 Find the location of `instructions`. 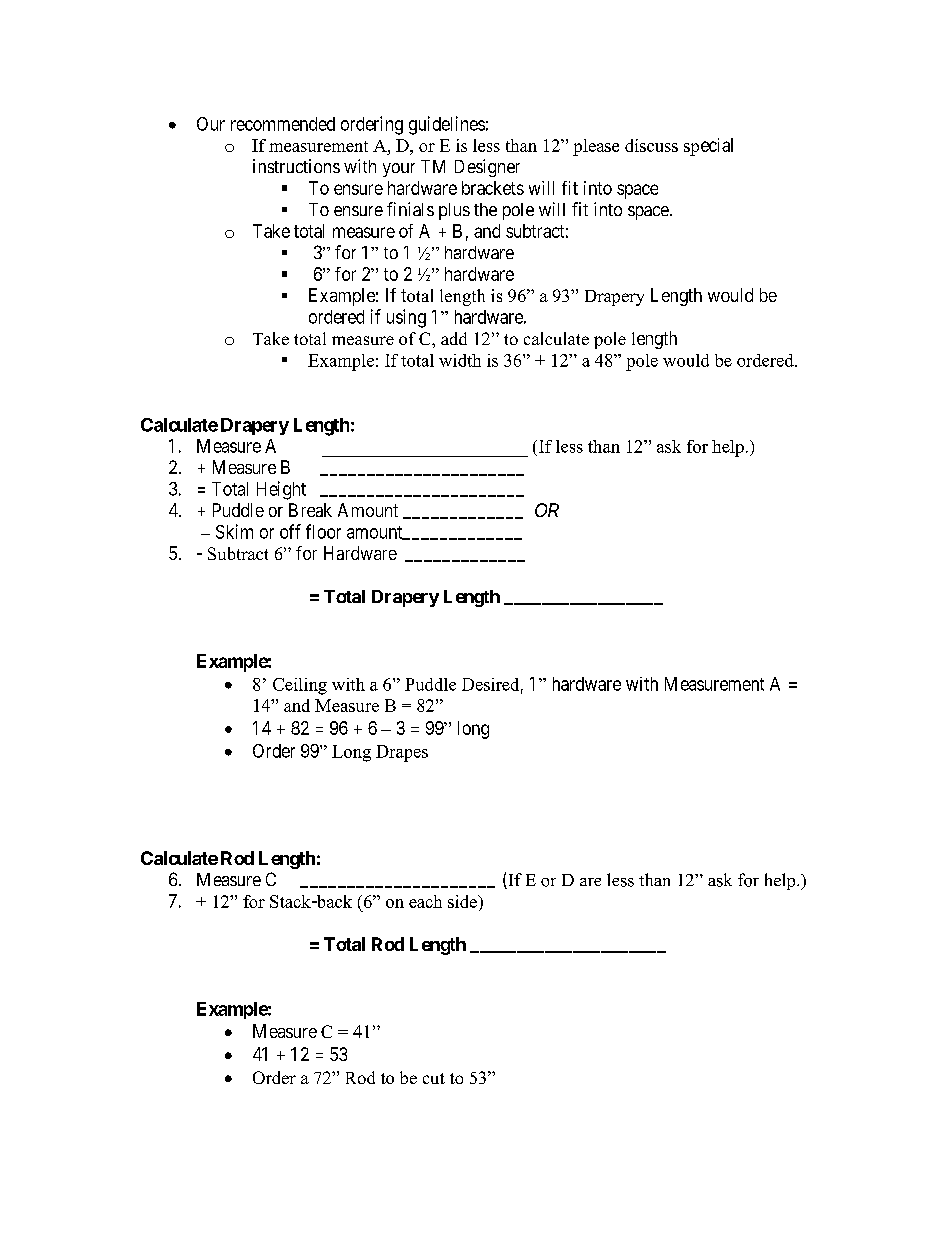

instructions is located at coordinates (296, 166).
